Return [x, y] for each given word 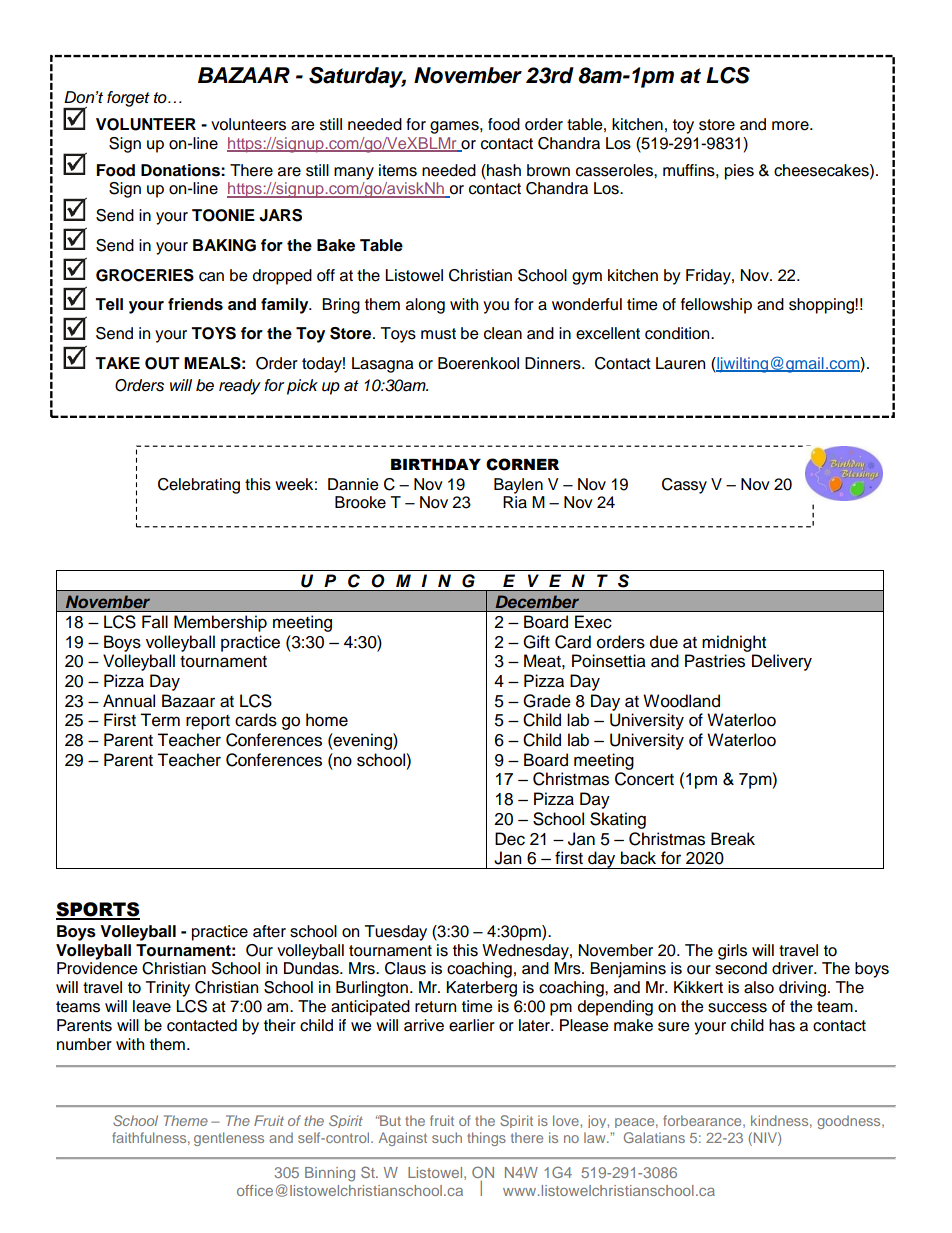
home [327, 720]
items [398, 170]
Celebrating [199, 486]
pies [739, 172]
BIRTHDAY [436, 464]
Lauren [680, 363]
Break [733, 839]
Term [160, 720]
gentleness [229, 1139]
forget [128, 99]
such [447, 1137]
